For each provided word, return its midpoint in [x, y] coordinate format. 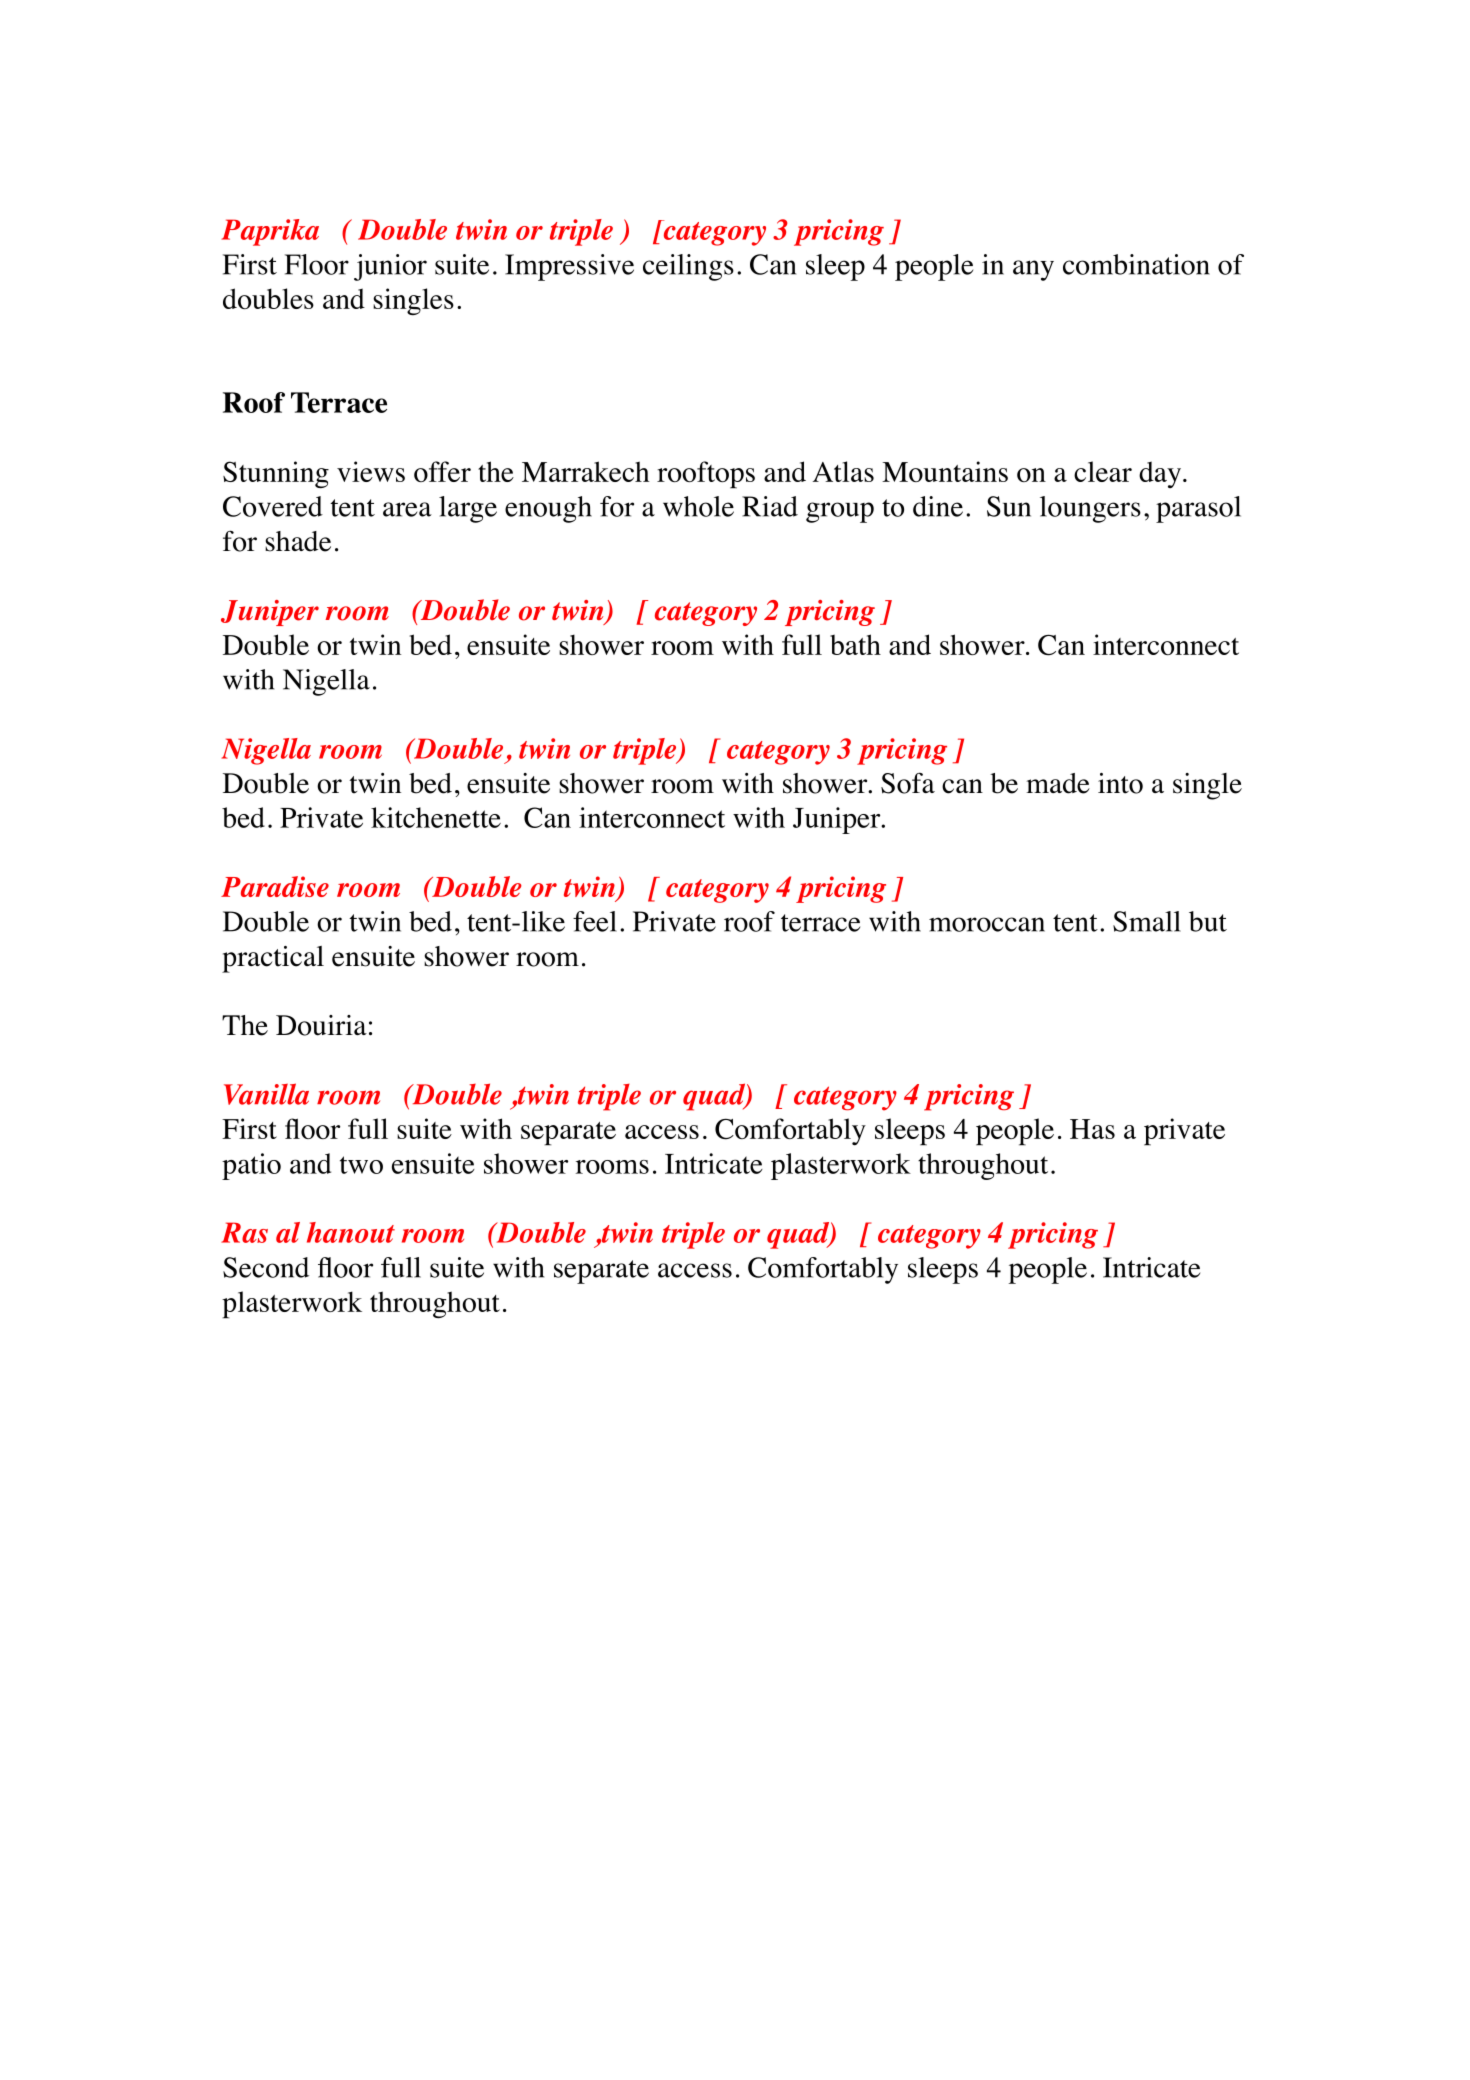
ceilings [688, 267]
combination [1136, 264]
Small [1147, 921]
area [407, 509]
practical [273, 959]
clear [1103, 471]
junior [390, 267]
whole [698, 506]
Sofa [908, 783]
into [1120, 783]
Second [266, 1267]
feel [595, 921]
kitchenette [436, 817]
